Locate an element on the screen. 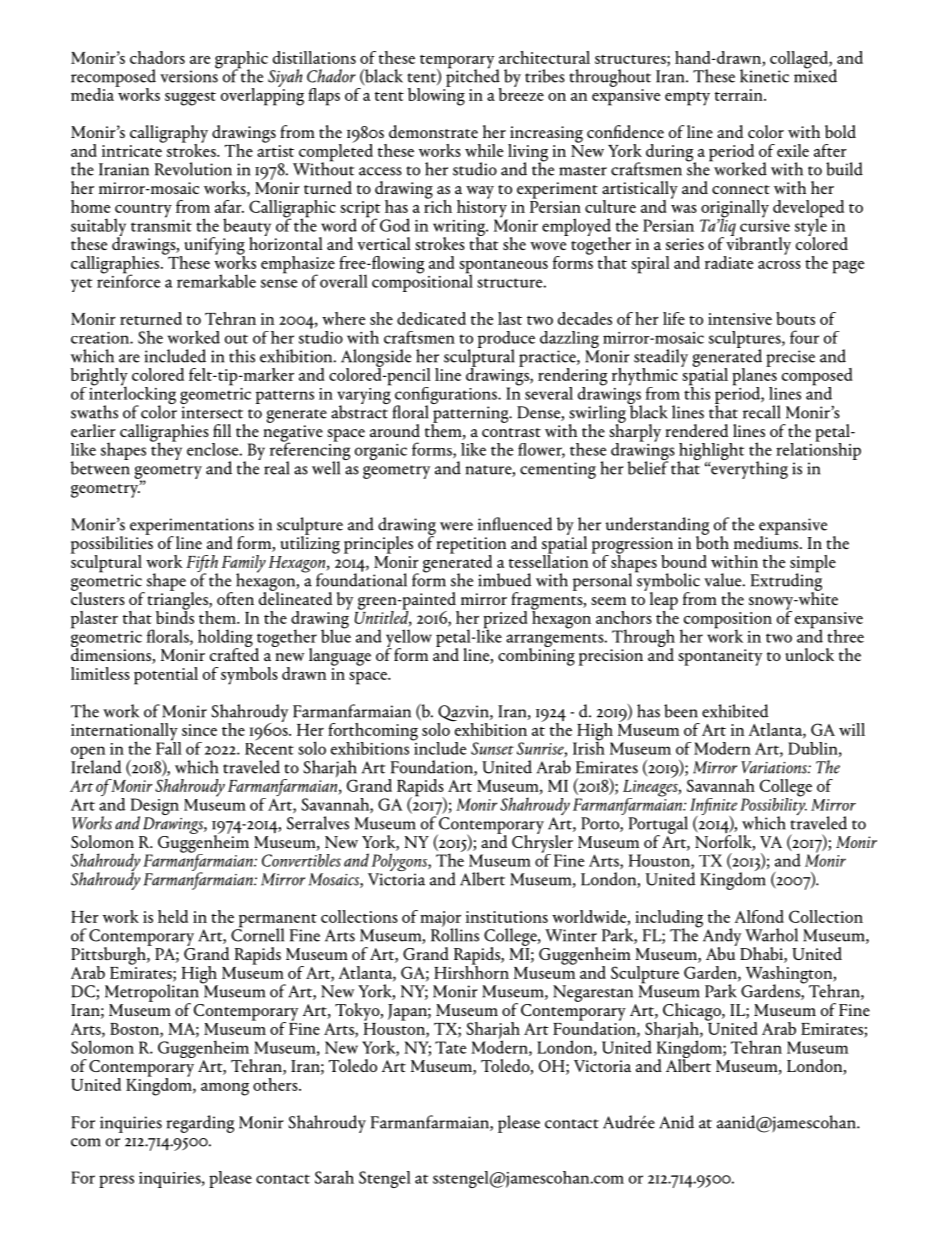 This screenshot has height=1233, width=952. suggest is located at coordinates (190, 99).
